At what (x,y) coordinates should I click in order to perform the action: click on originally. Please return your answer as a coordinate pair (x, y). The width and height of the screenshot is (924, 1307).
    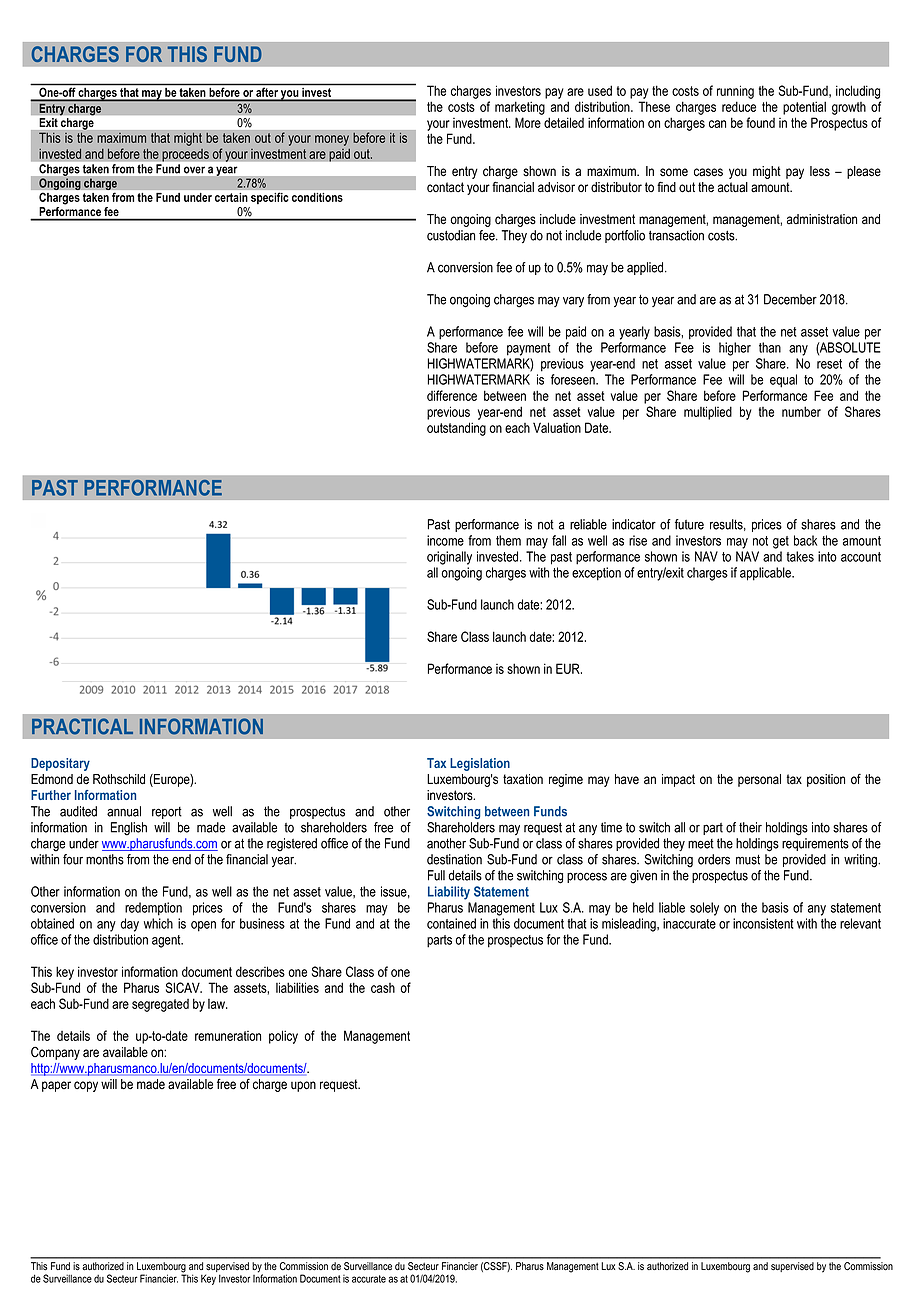
    Looking at the image, I should click on (449, 558).
